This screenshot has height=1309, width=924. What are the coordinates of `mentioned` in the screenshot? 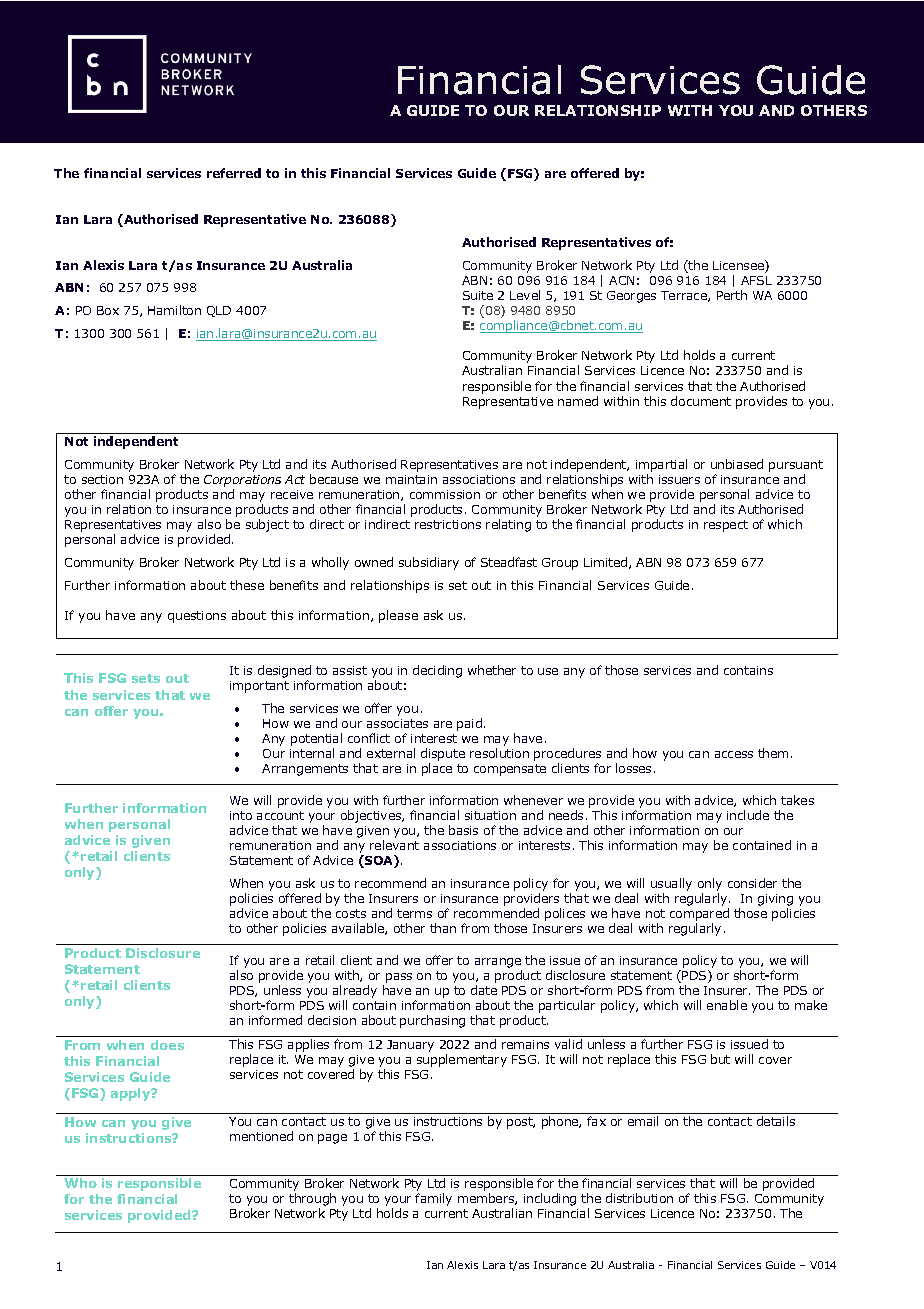 It's located at (261, 1136).
